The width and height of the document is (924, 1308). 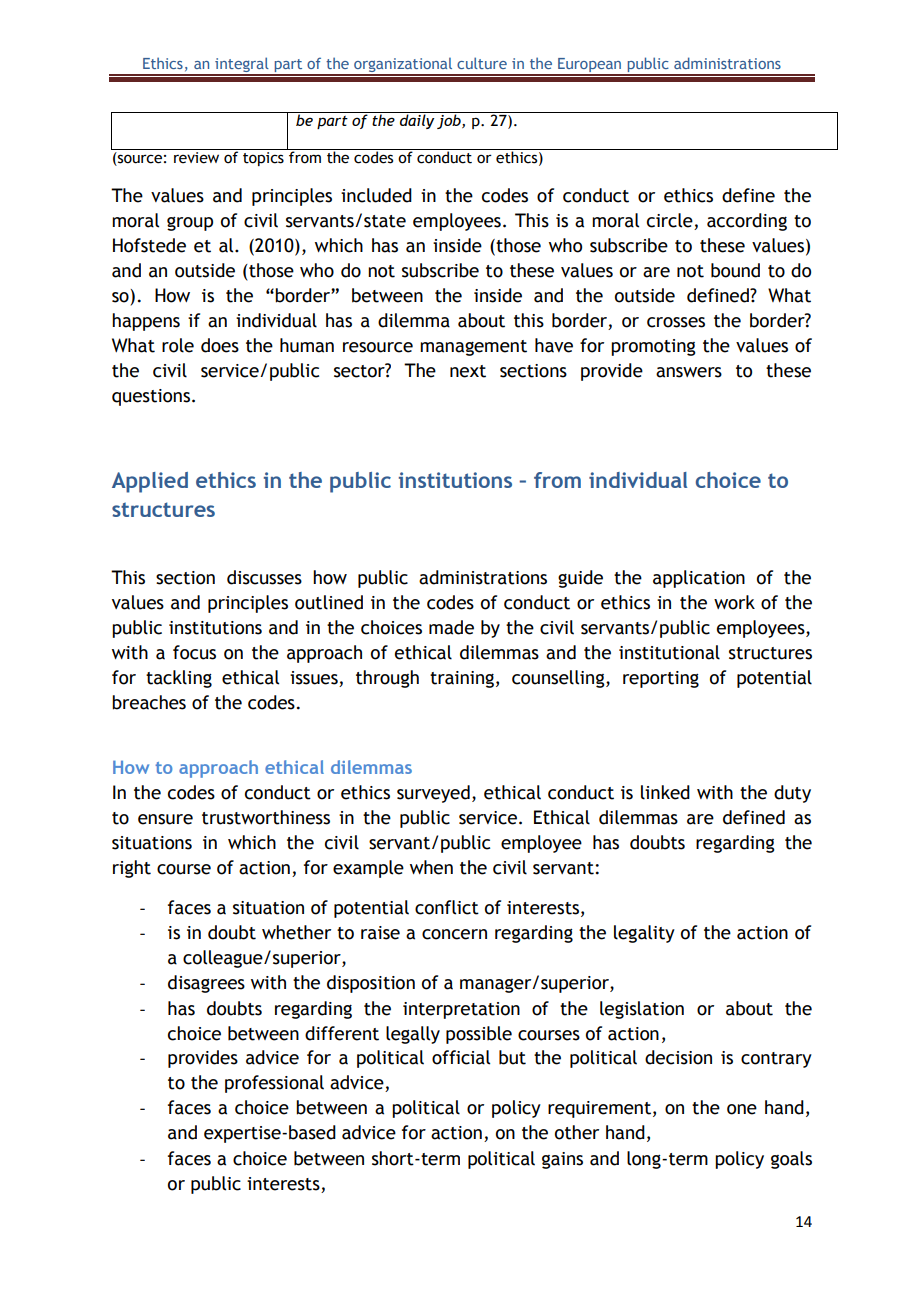 What do you see at coordinates (747, 222) in the document?
I see `according` at bounding box center [747, 222].
